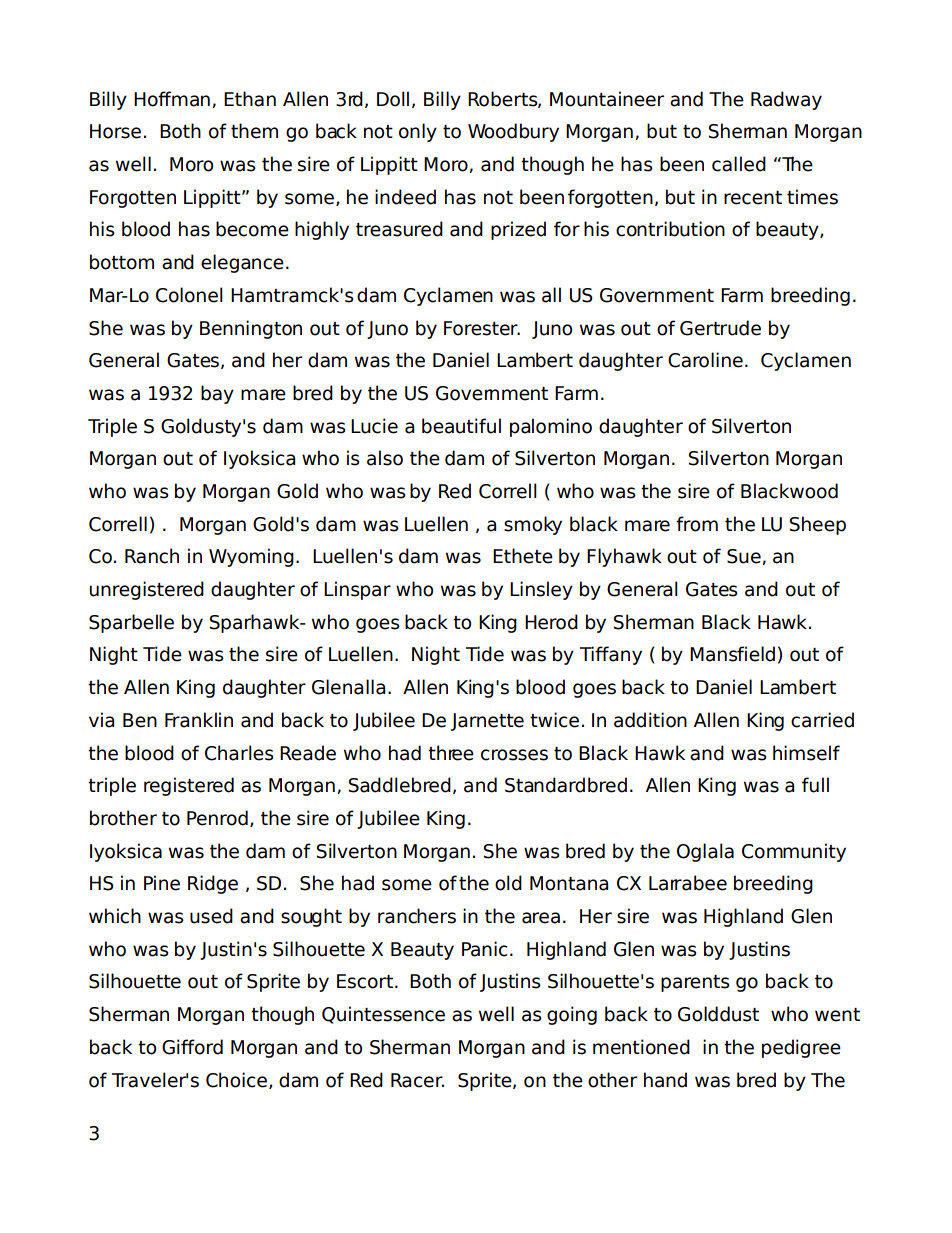 The height and width of the screenshot is (1233, 952). What do you see at coordinates (199, 720) in the screenshot?
I see `Franklin` at bounding box center [199, 720].
